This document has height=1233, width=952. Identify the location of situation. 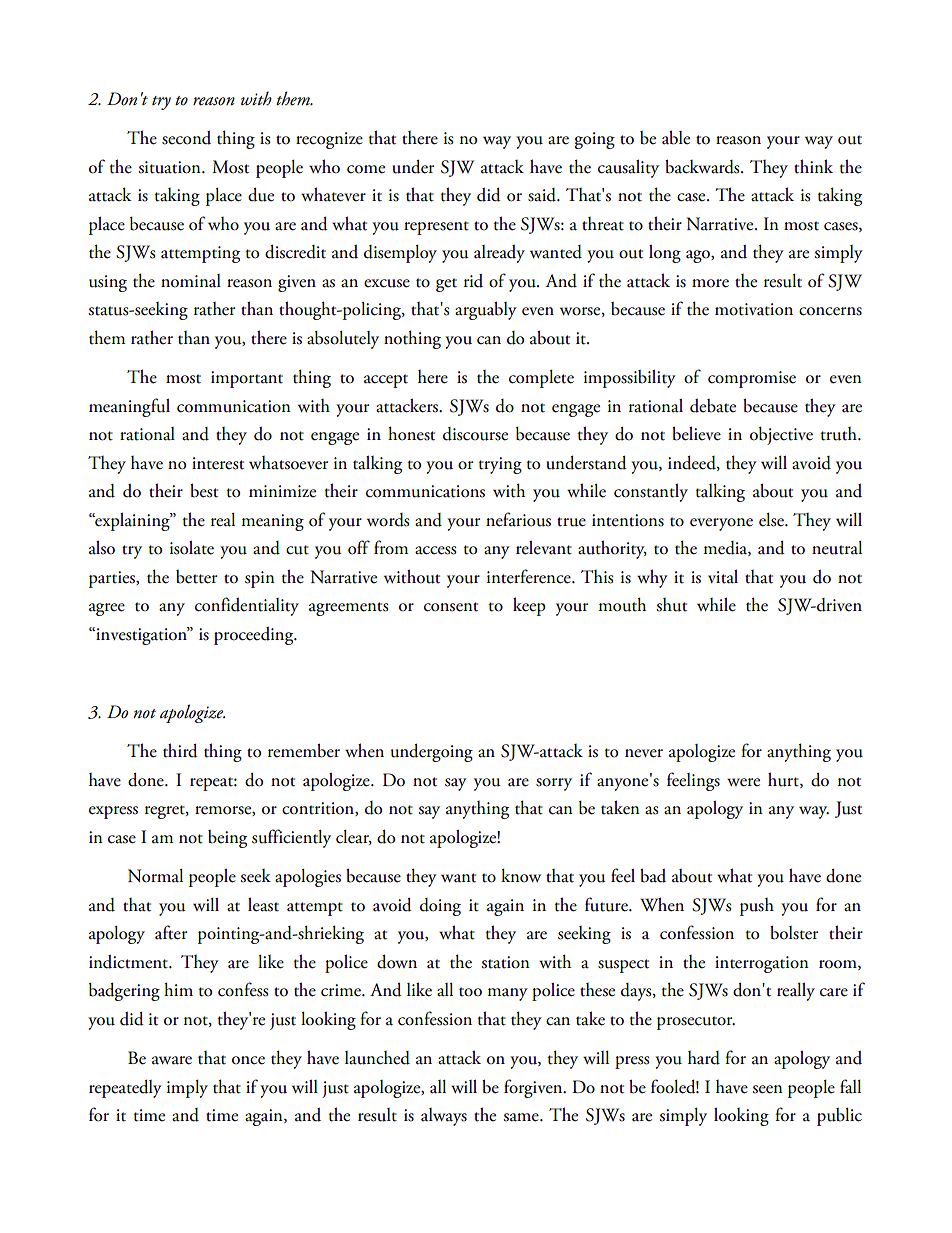
(171, 167).
